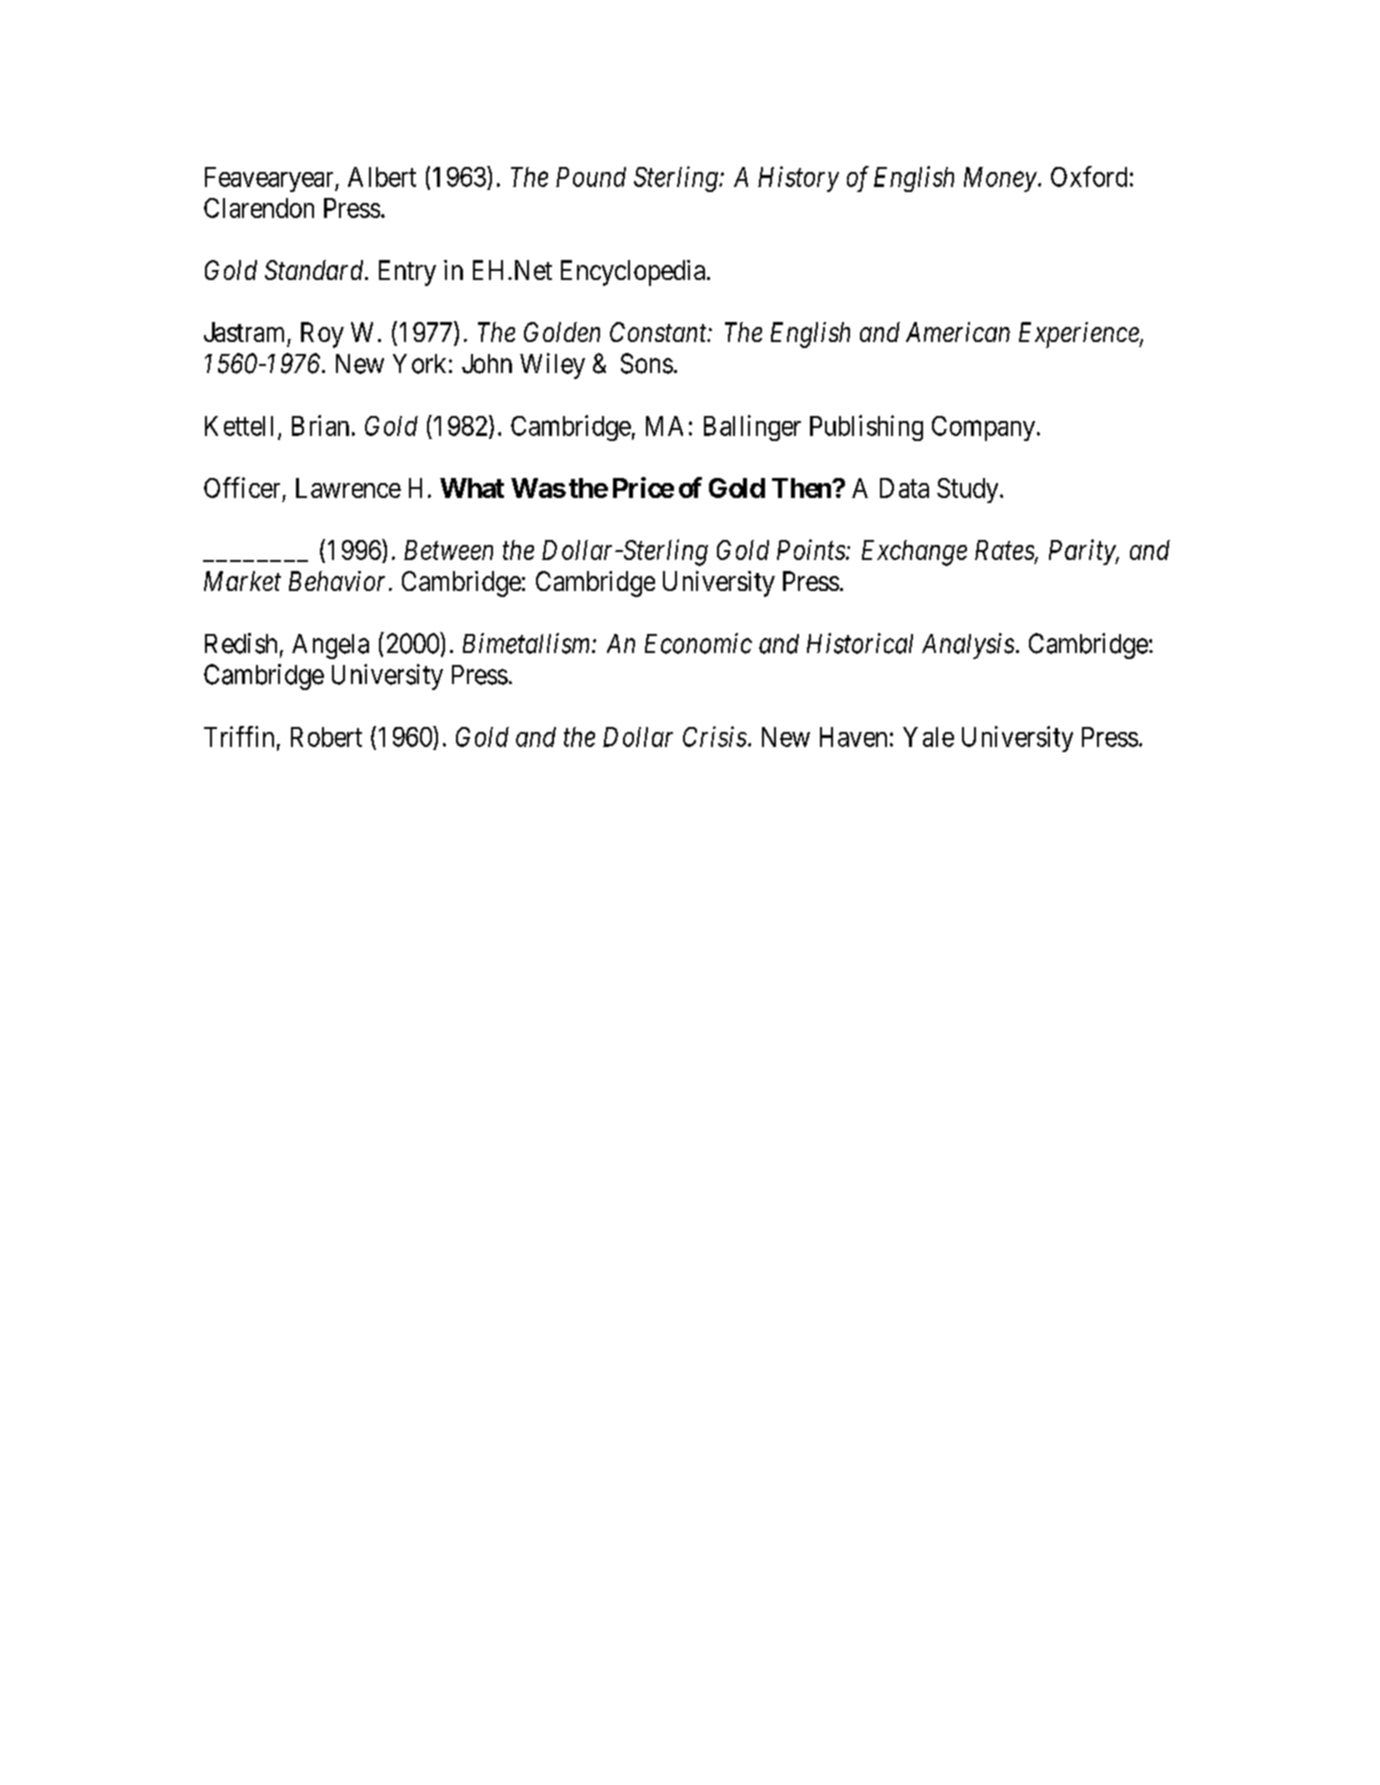 The height and width of the screenshot is (1785, 1380). What do you see at coordinates (382, 177) in the screenshot?
I see `Albert` at bounding box center [382, 177].
